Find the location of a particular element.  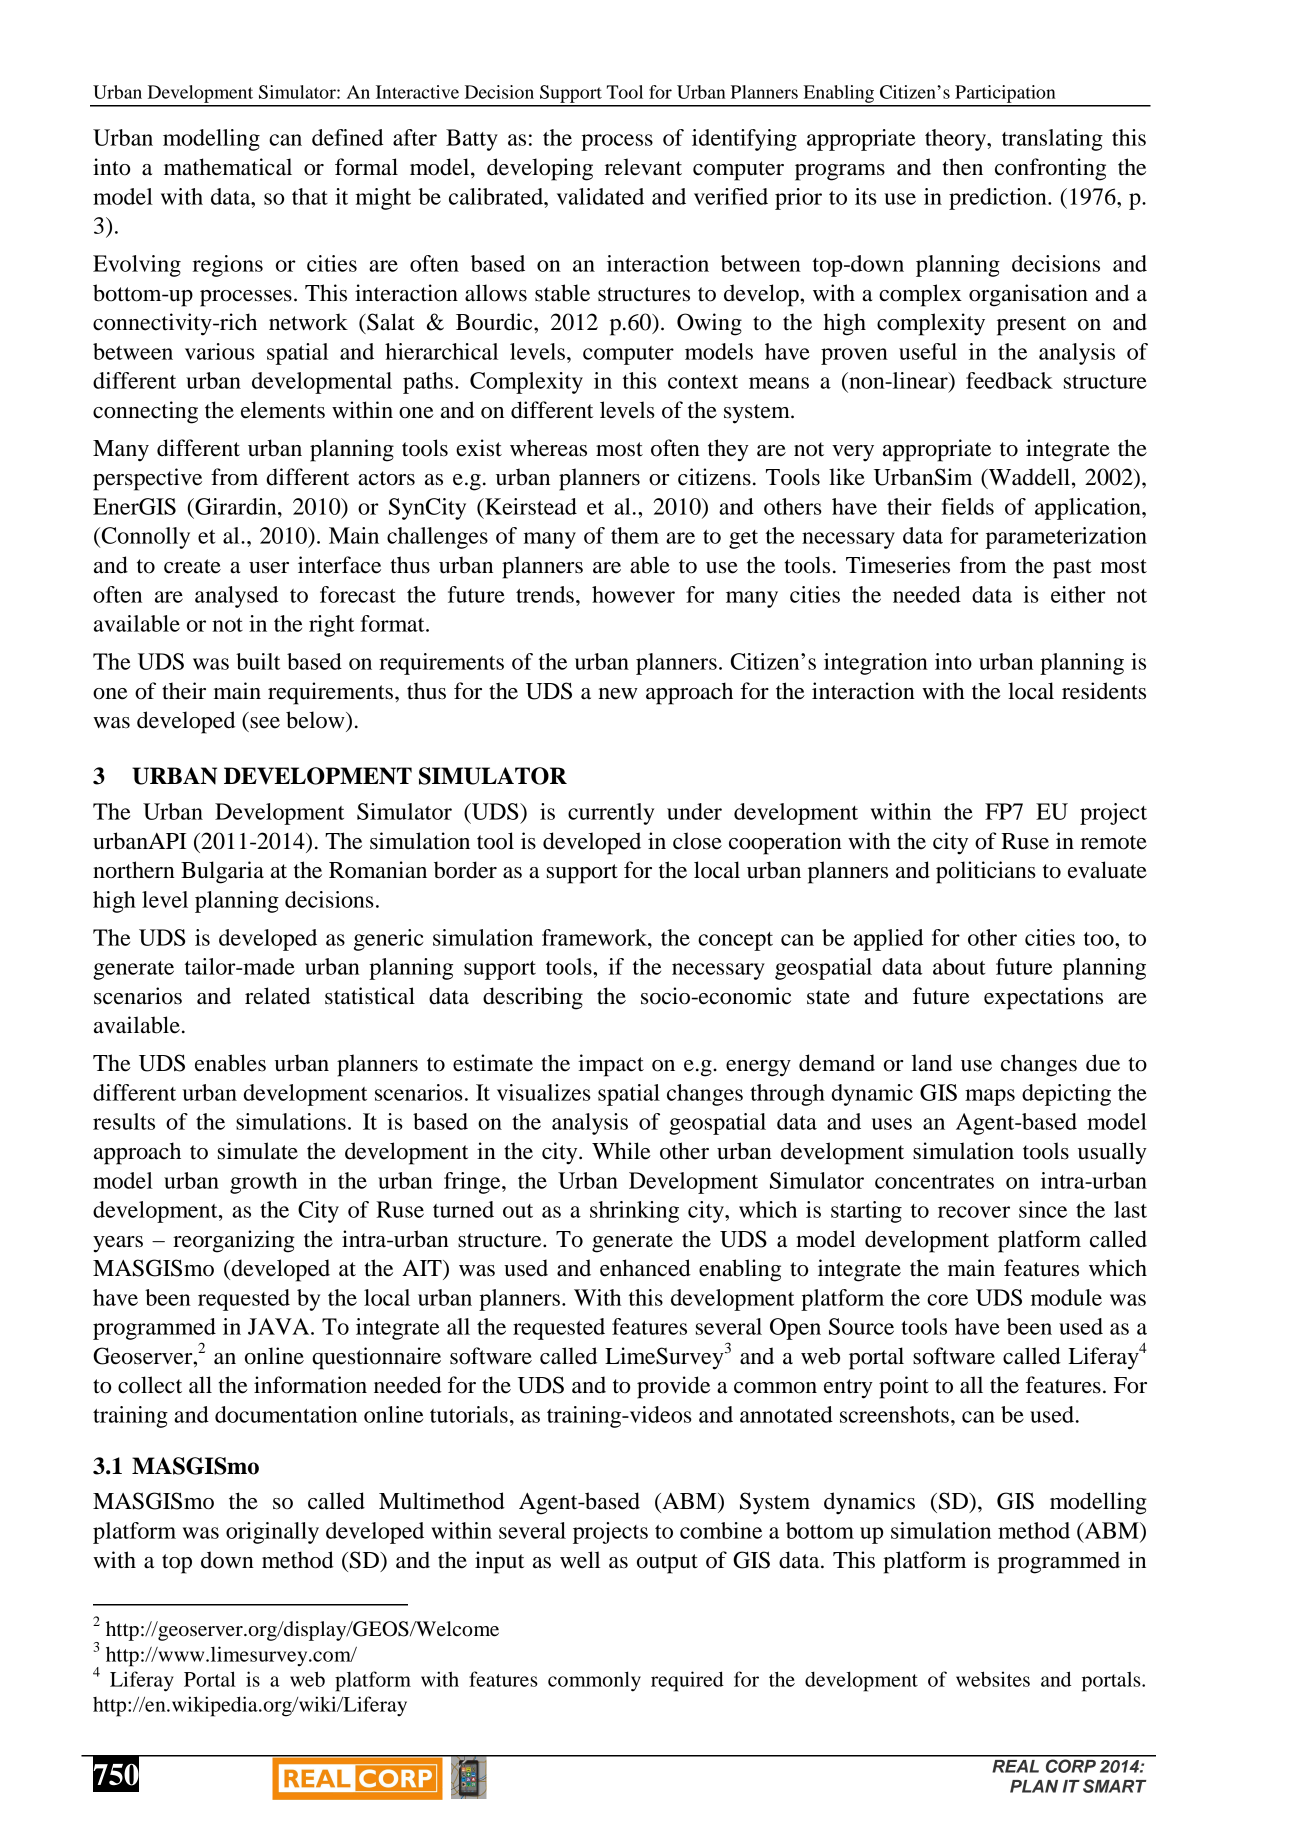

residents is located at coordinates (1104, 691).
